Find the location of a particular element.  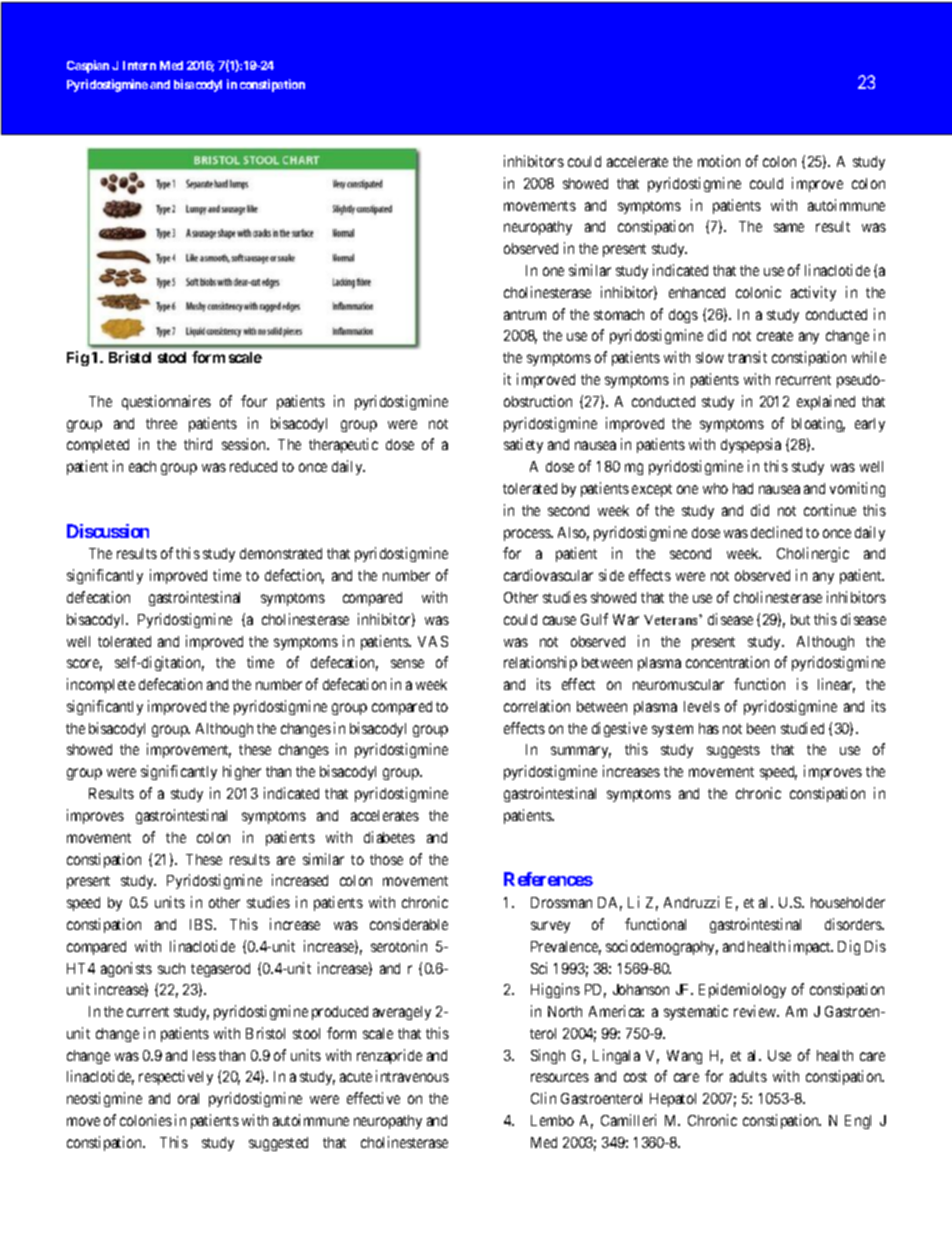

motion is located at coordinates (719, 161).
